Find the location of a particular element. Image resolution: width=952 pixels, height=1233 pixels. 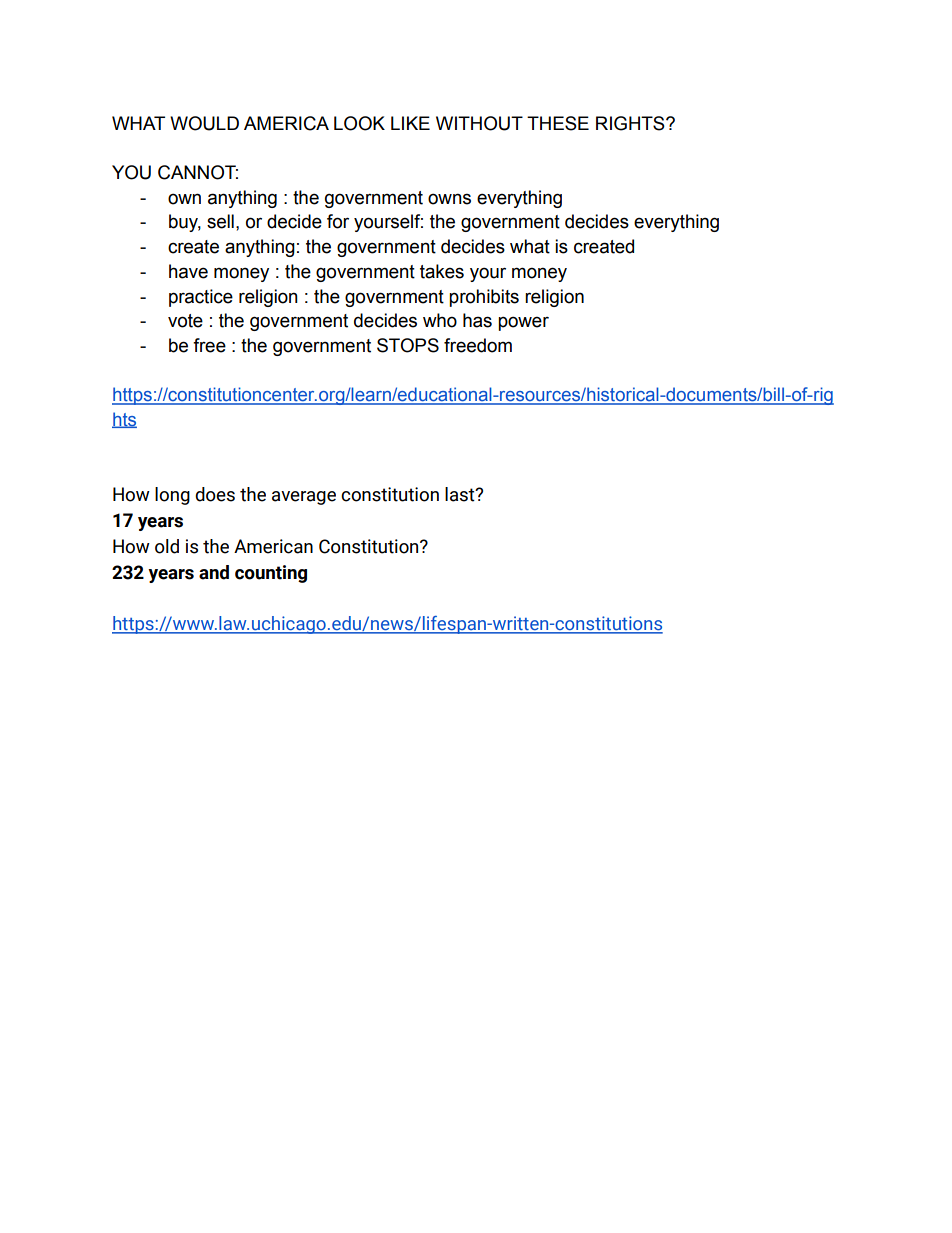

THESE is located at coordinates (558, 123).
